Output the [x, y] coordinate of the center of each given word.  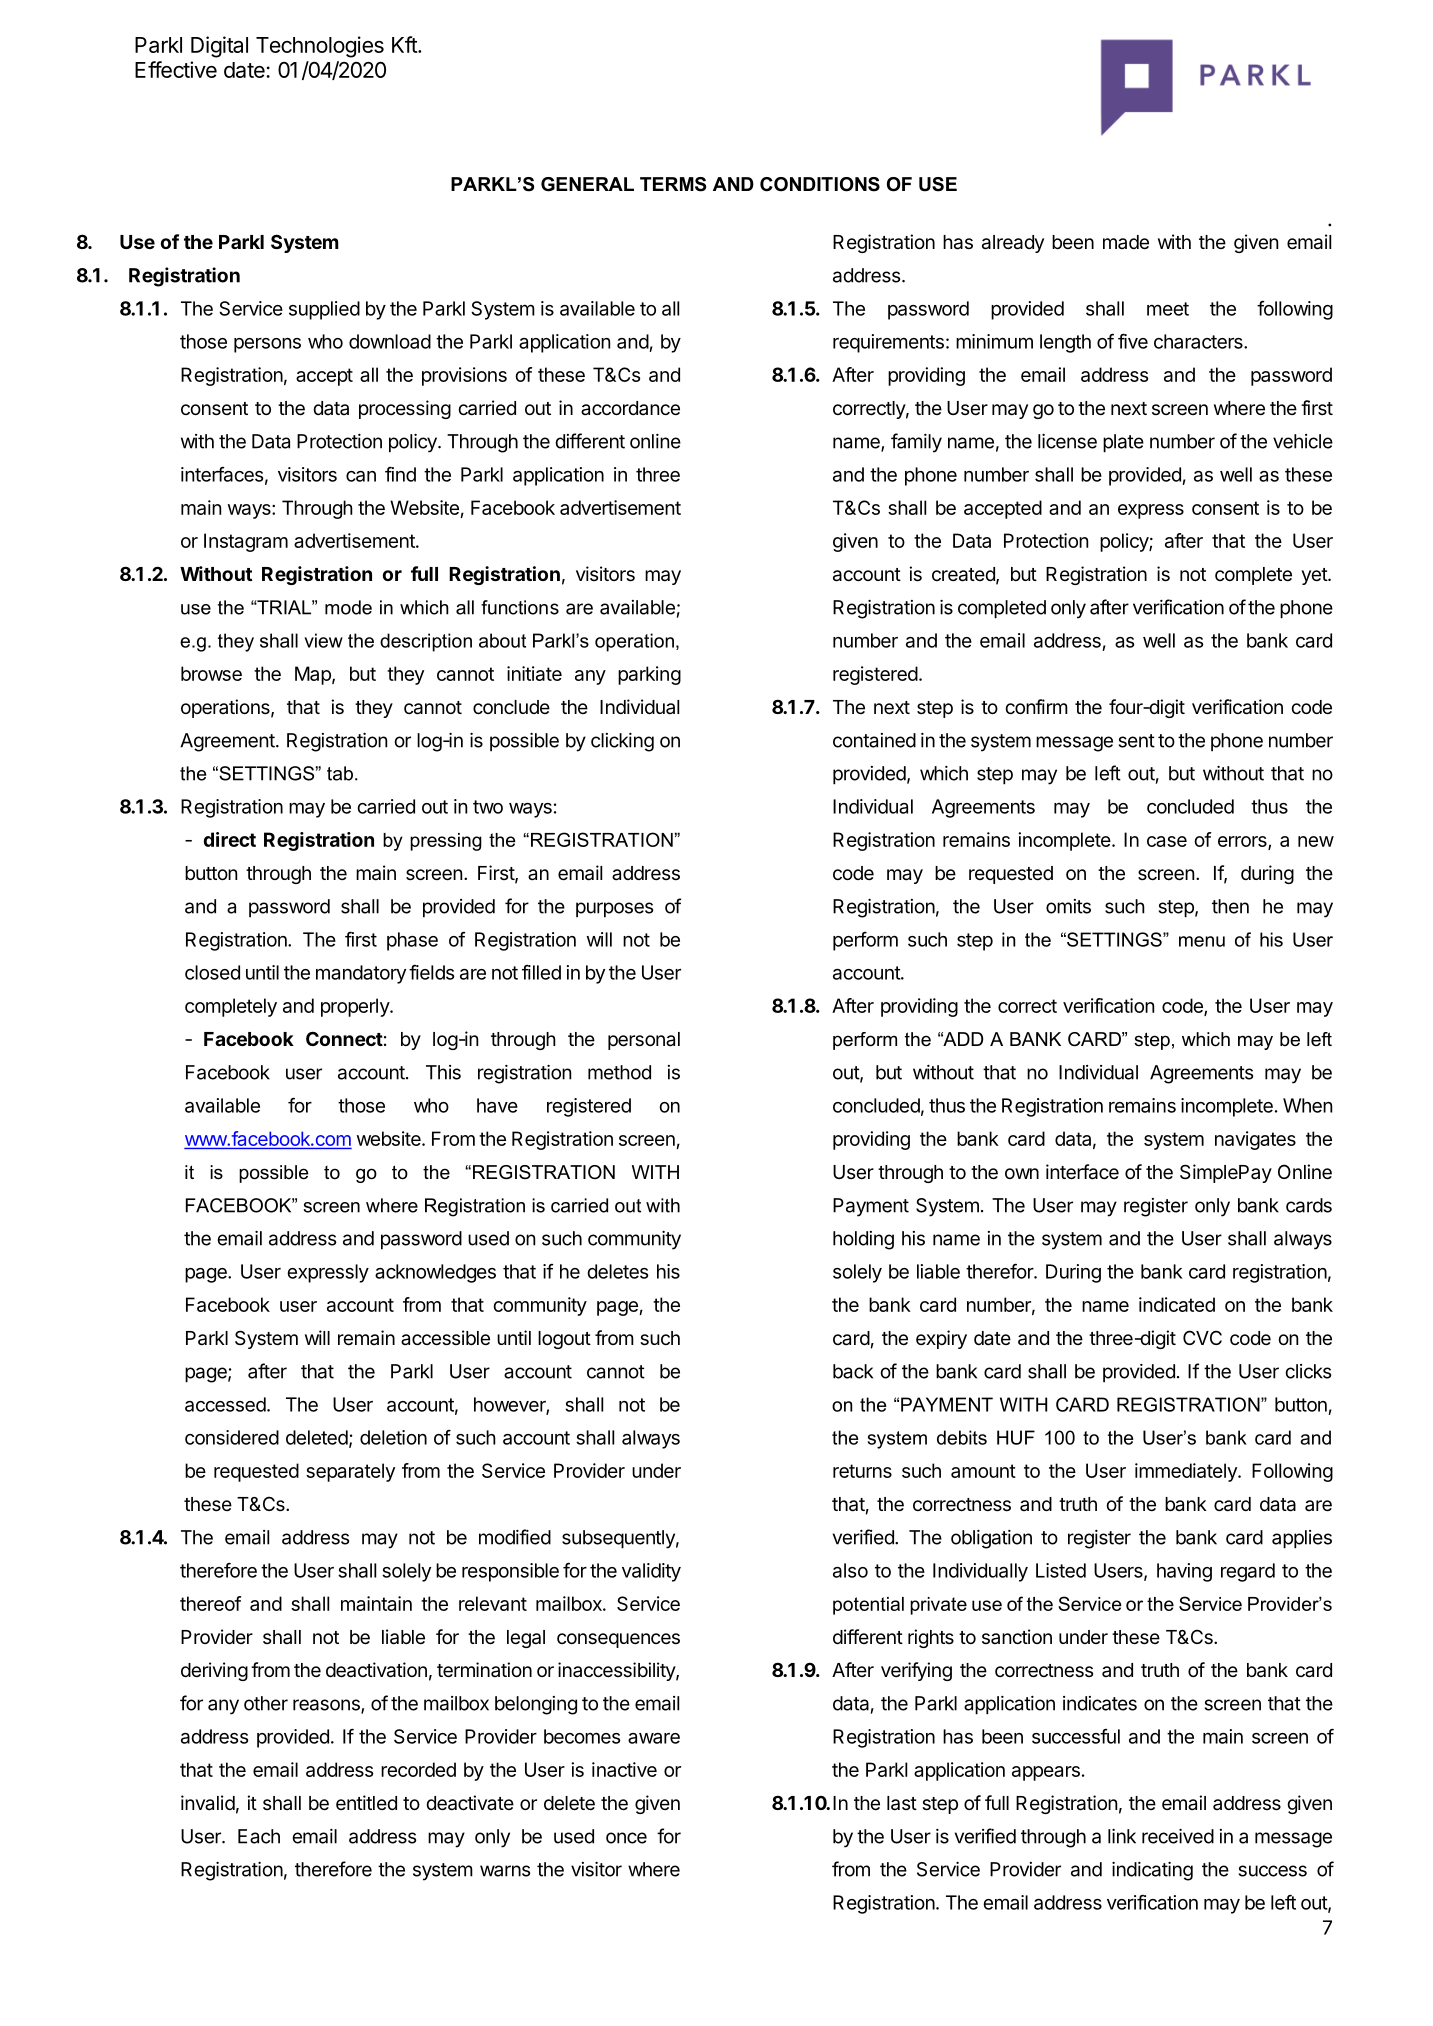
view [323, 640]
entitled [366, 1802]
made [1126, 242]
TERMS [673, 184]
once [626, 1838]
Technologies [320, 47]
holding [863, 1240]
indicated [1177, 1304]
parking [649, 675]
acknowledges [435, 1273]
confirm [1036, 706]
